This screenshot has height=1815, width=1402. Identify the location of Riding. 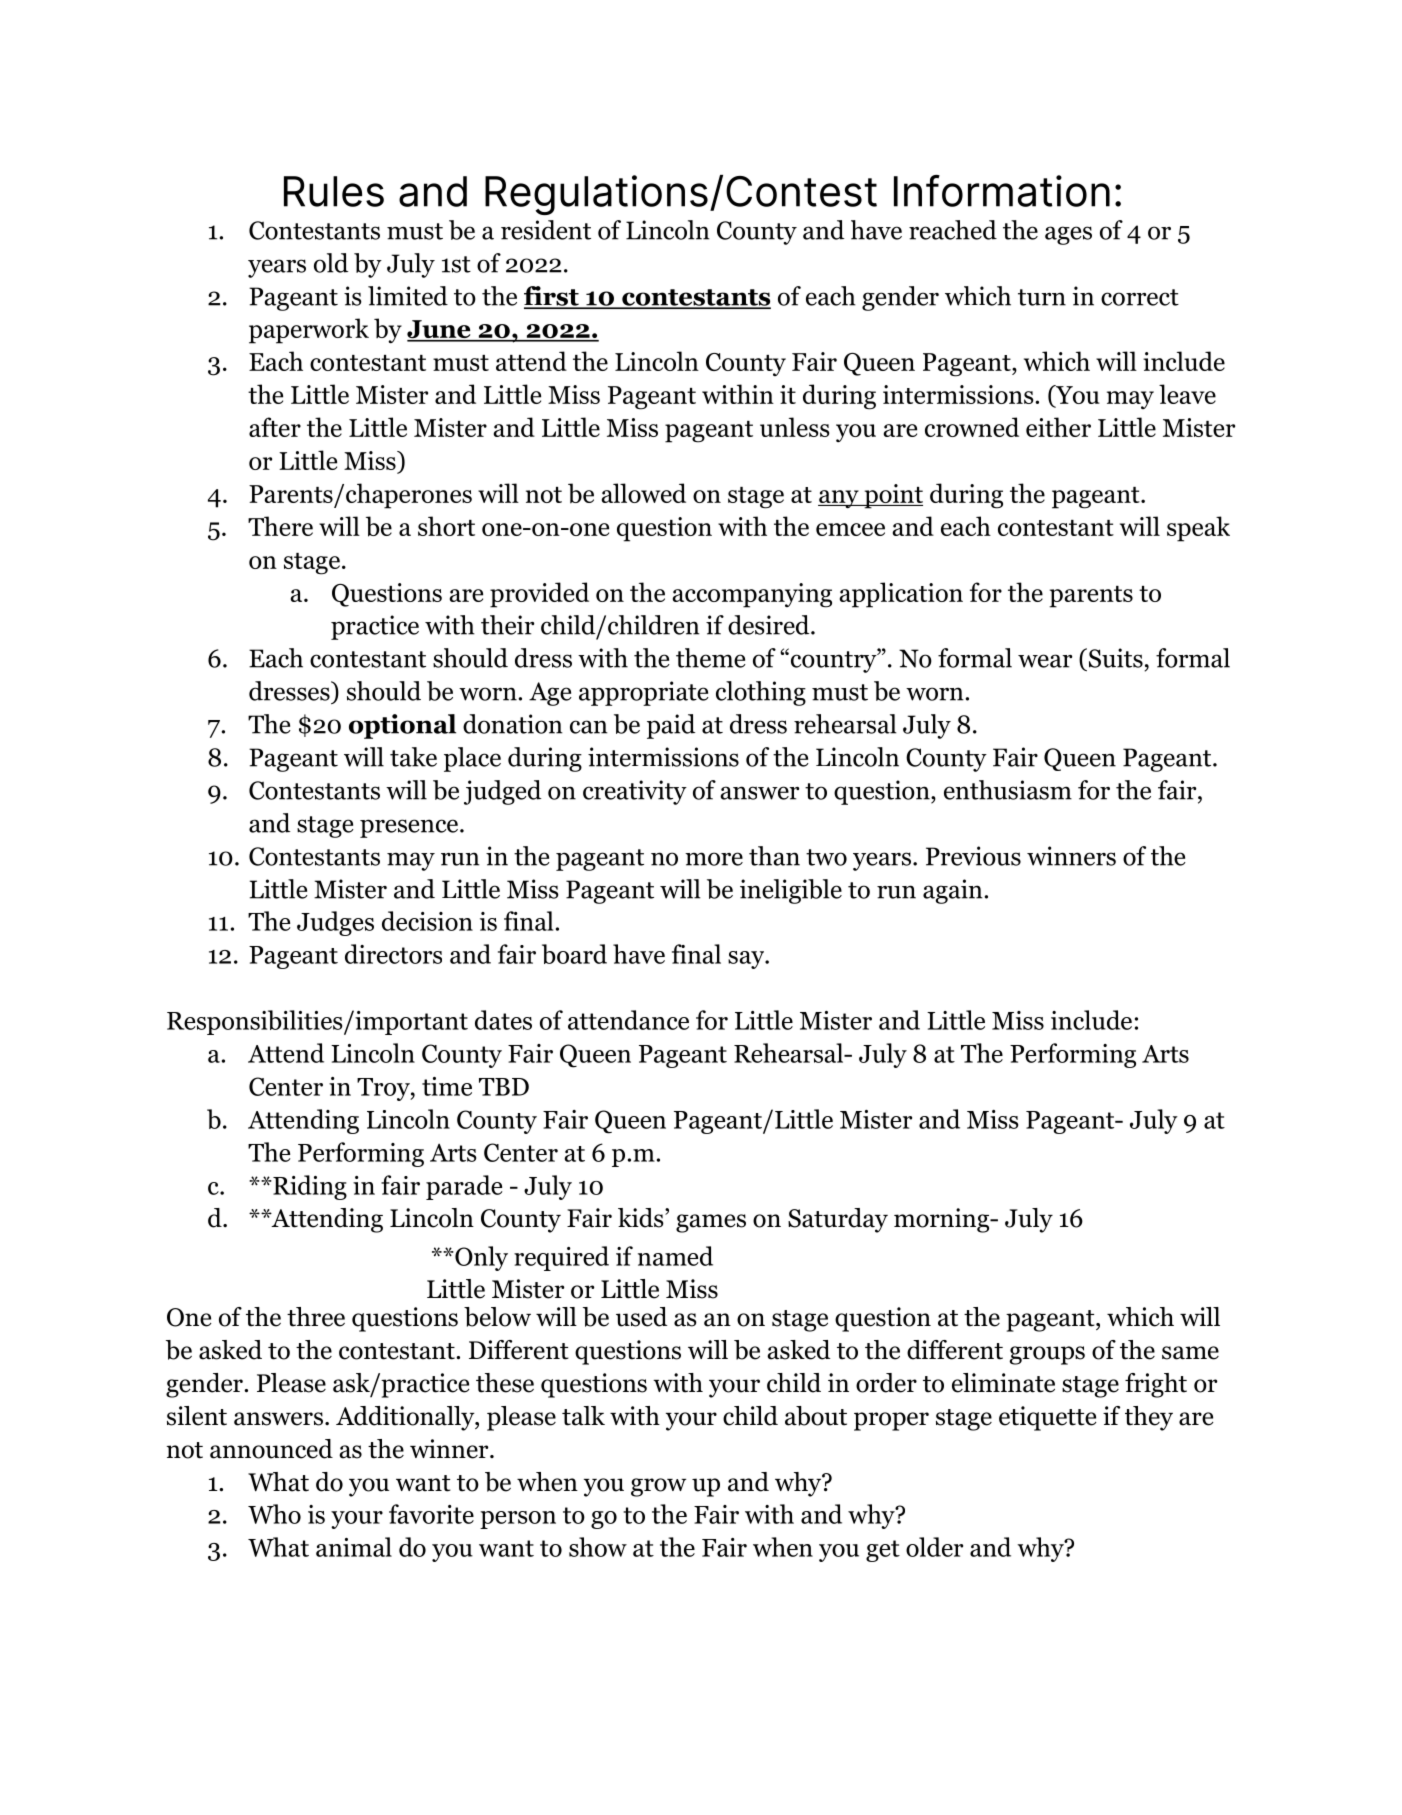
(309, 1187).
